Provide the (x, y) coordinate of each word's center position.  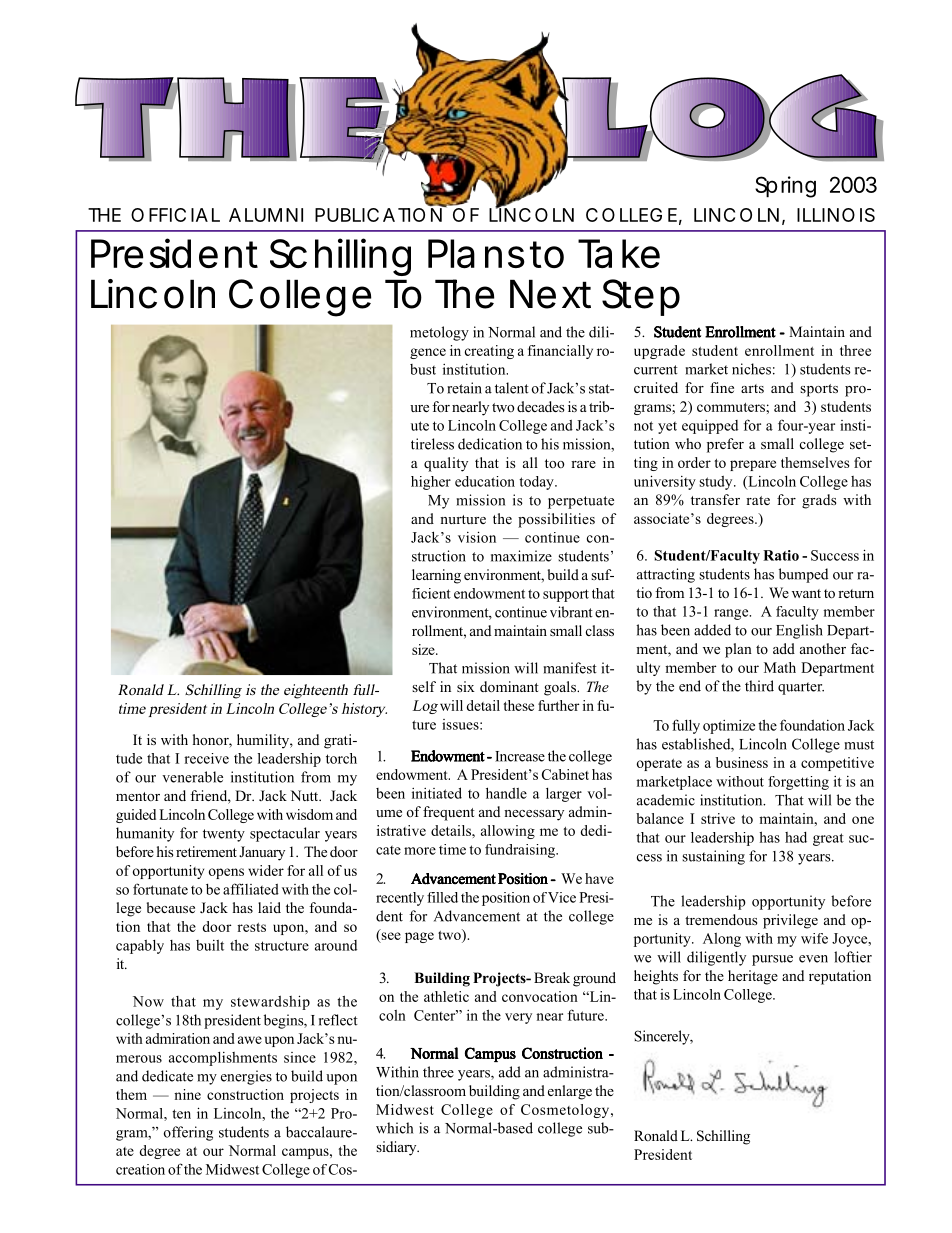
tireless (432, 444)
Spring (785, 187)
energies (246, 1077)
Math (780, 667)
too (555, 463)
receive (206, 758)
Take (619, 253)
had (796, 837)
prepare (753, 465)
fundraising (521, 851)
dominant (509, 686)
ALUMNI (266, 215)
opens (226, 873)
